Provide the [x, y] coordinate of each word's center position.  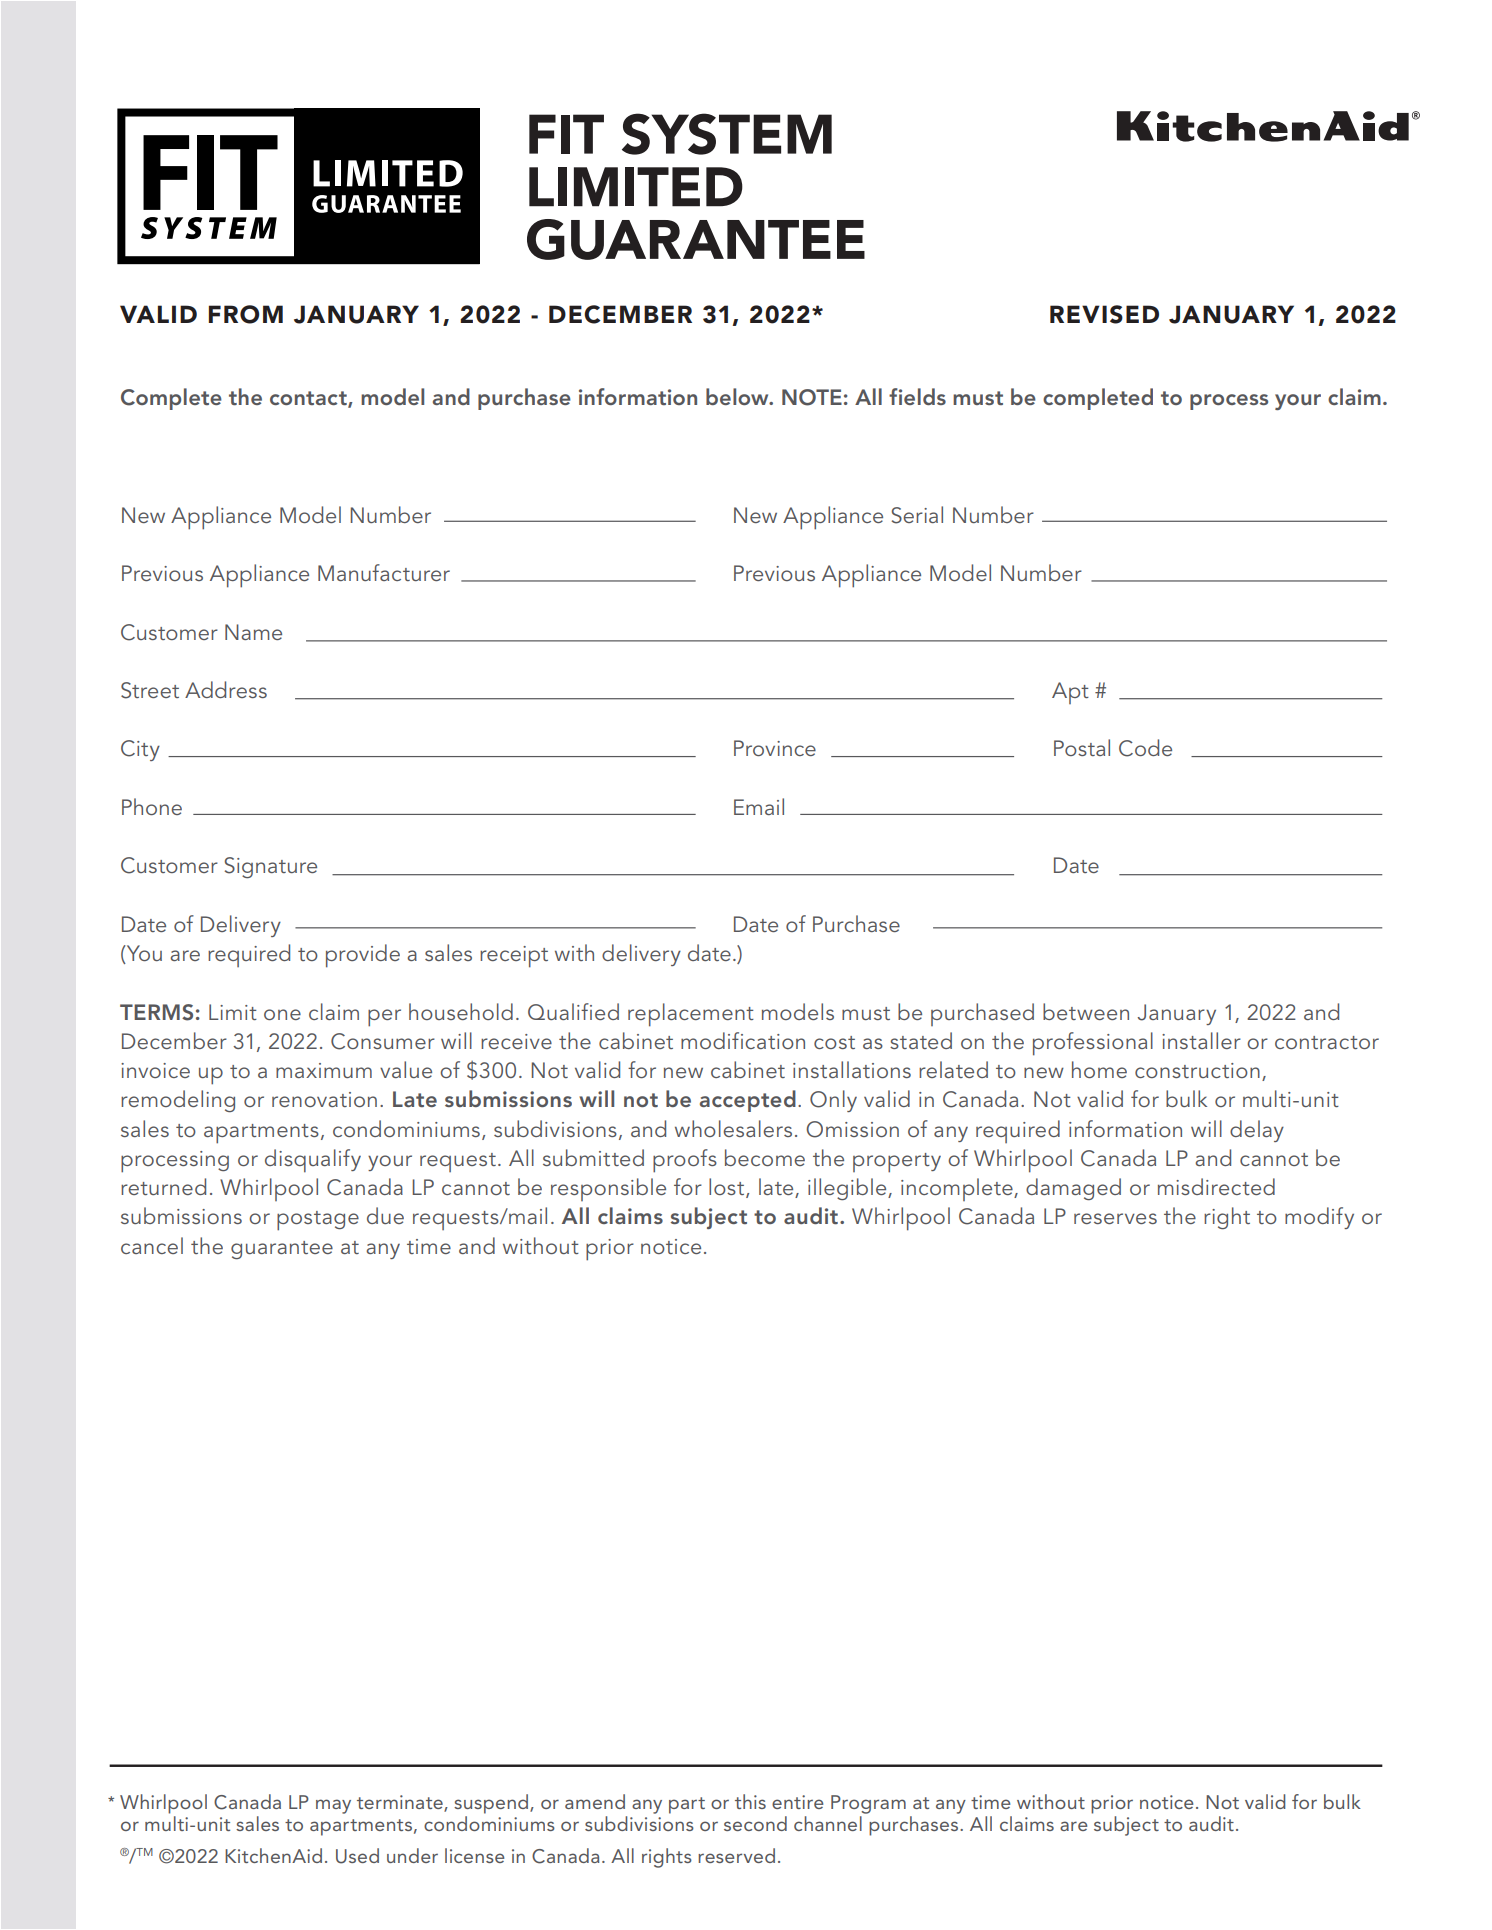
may [333, 1806]
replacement [691, 1015]
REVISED [1104, 314]
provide [363, 956]
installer [1201, 1040]
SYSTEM [727, 134]
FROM [246, 314]
